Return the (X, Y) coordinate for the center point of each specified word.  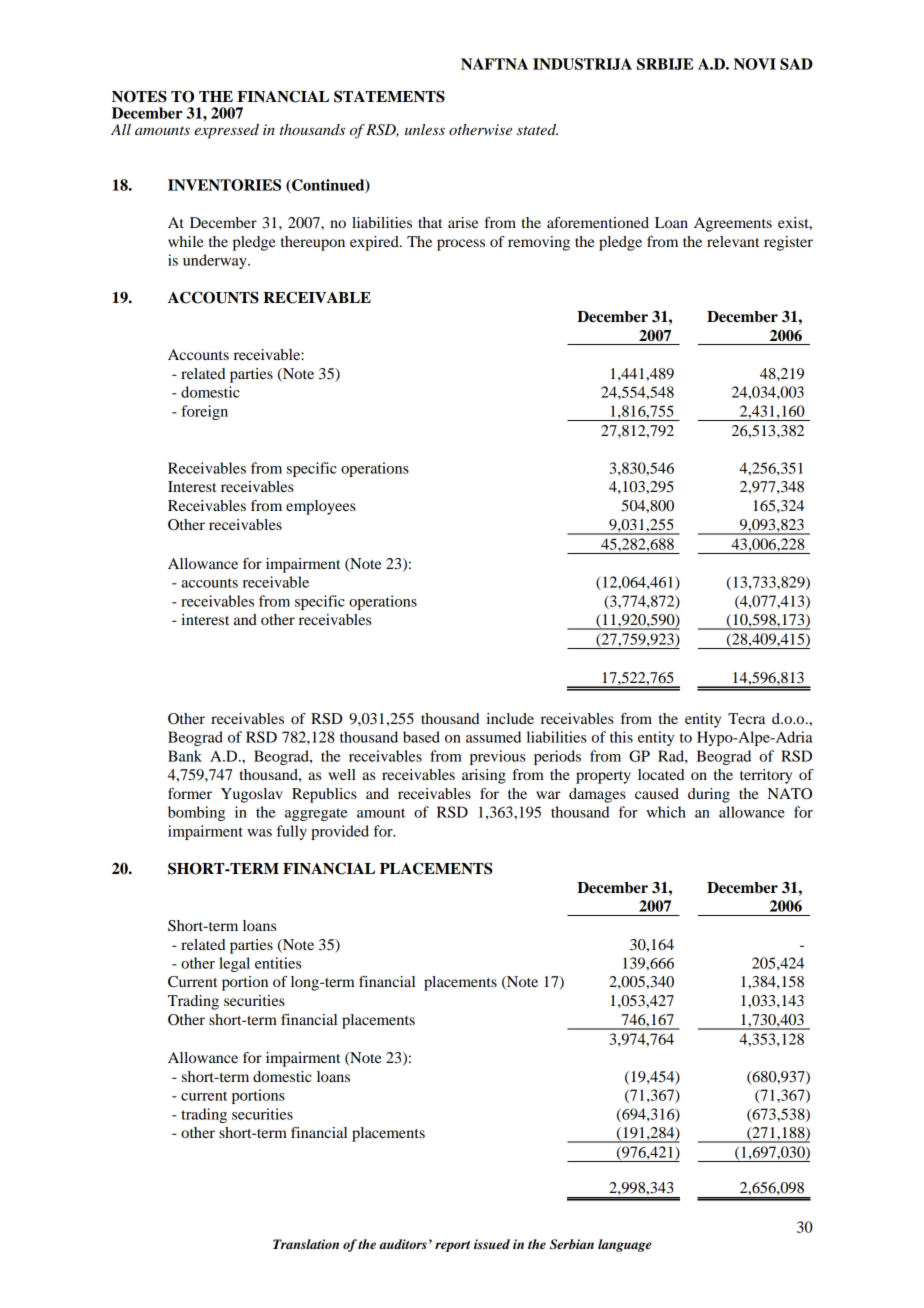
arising (484, 776)
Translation (306, 1244)
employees (321, 507)
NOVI (755, 64)
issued (492, 1244)
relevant (733, 241)
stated (537, 129)
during (709, 795)
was (259, 833)
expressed (226, 131)
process (461, 245)
